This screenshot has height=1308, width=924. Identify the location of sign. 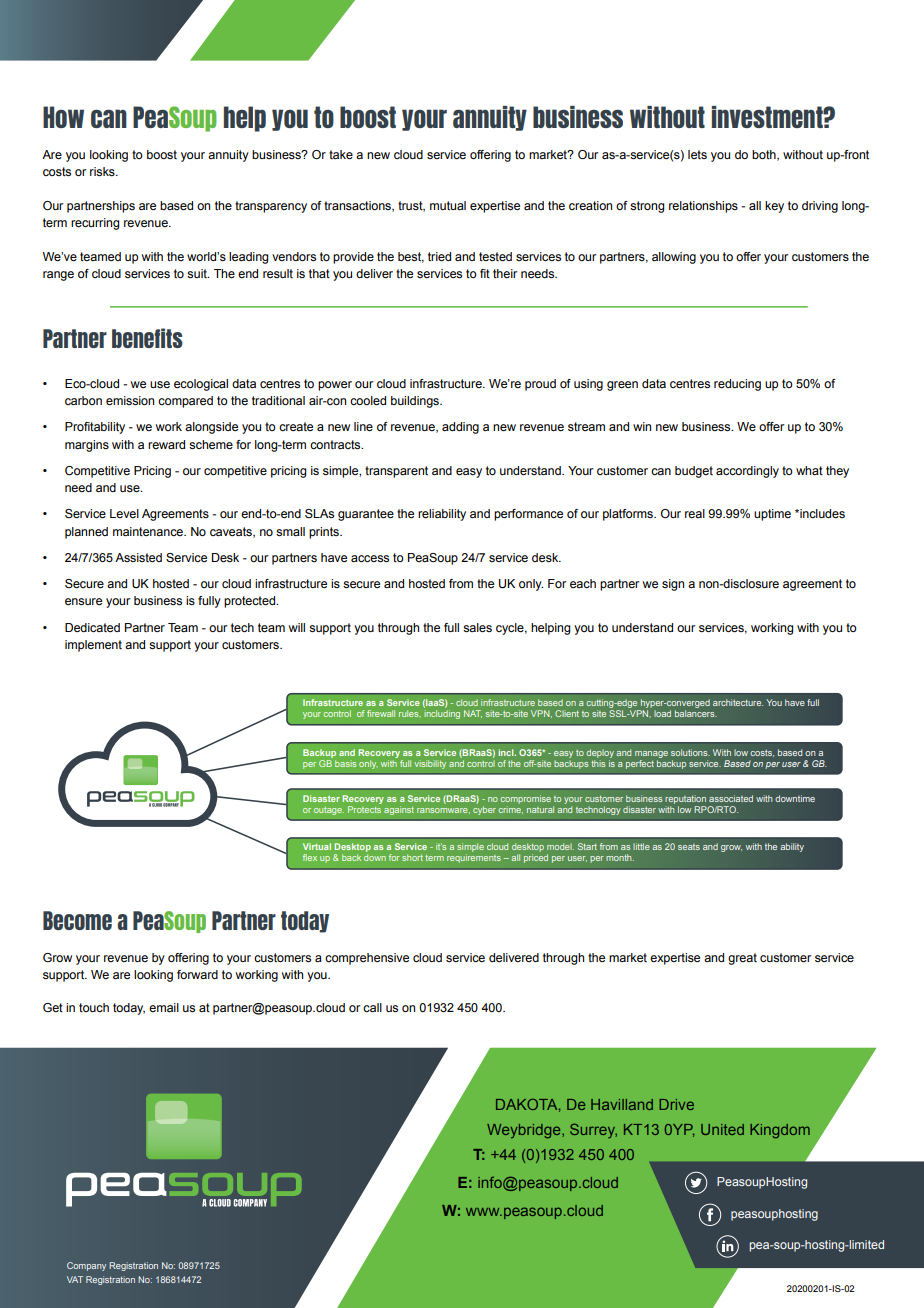
(673, 585).
